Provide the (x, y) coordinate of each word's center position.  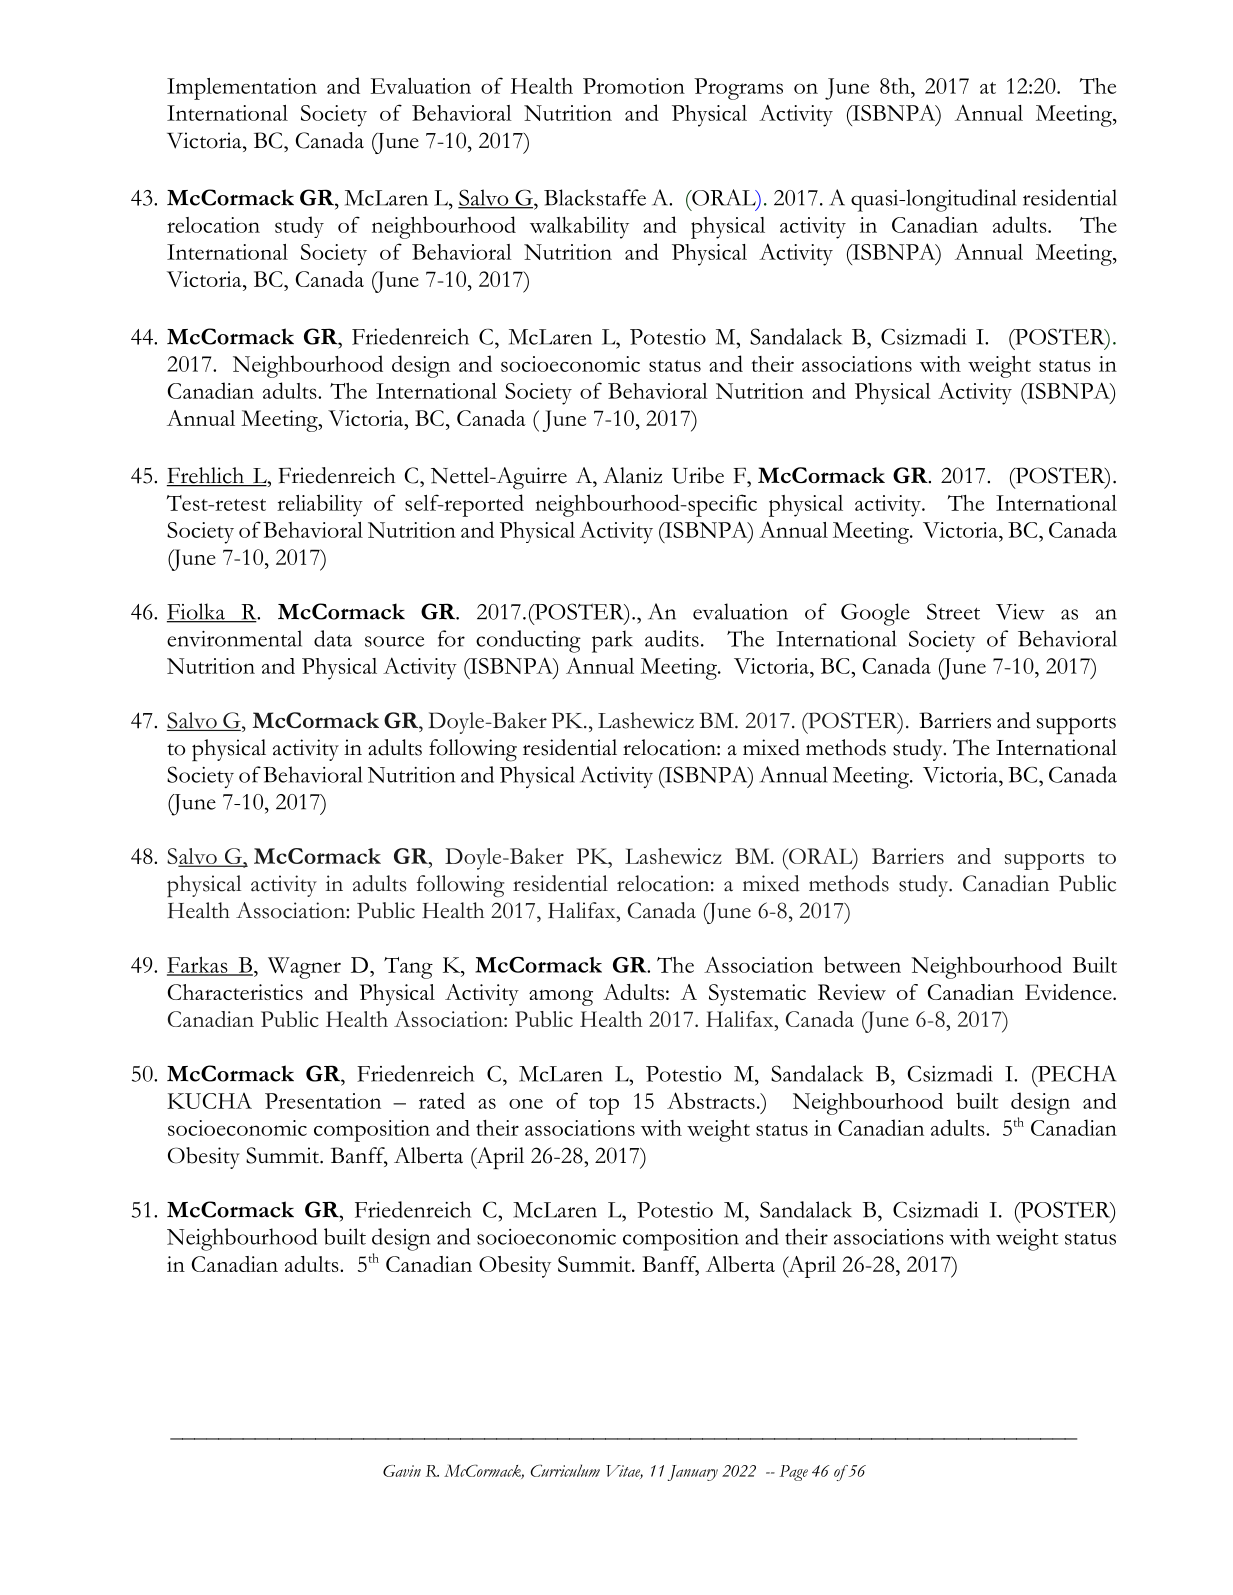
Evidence (1069, 992)
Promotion (634, 86)
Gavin (402, 1471)
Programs (738, 89)
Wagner (304, 968)
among (561, 998)
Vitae (624, 1472)
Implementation (242, 89)
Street (953, 611)
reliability (320, 505)
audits (672, 638)
